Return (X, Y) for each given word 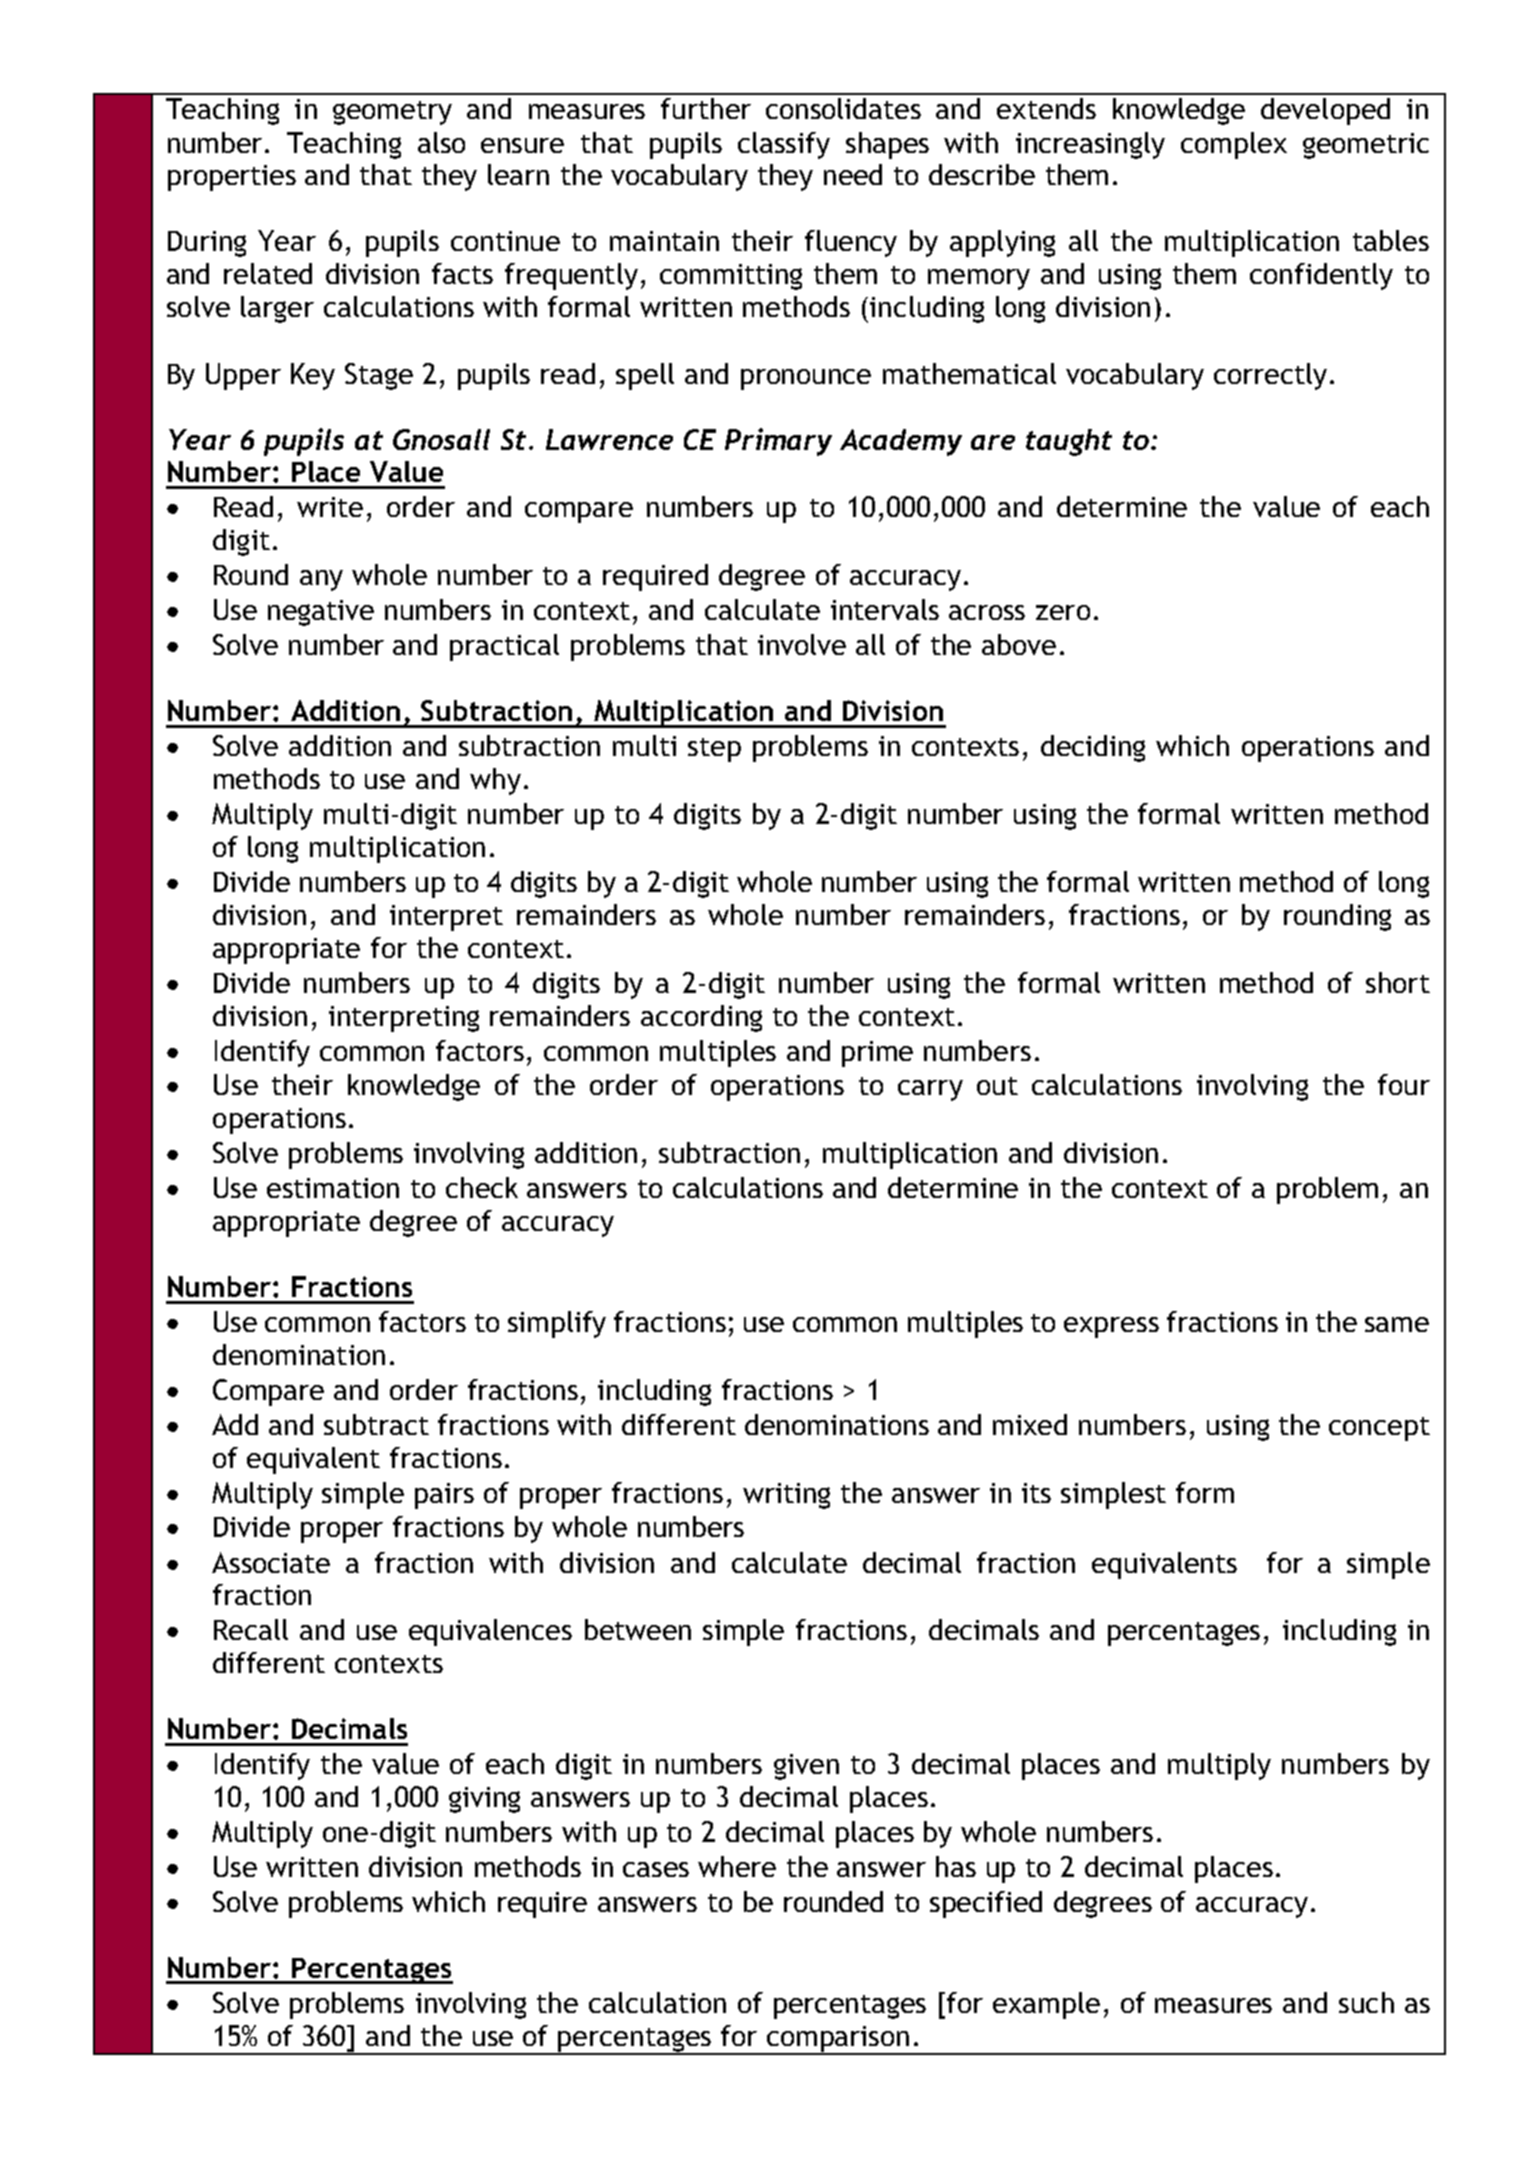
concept (1379, 1429)
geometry (392, 113)
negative (321, 613)
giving (484, 1800)
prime (877, 1054)
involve (802, 644)
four (1404, 1084)
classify (784, 145)
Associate (271, 1562)
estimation (333, 1188)
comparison (837, 2040)
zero (1063, 612)
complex (1234, 145)
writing (786, 1496)
